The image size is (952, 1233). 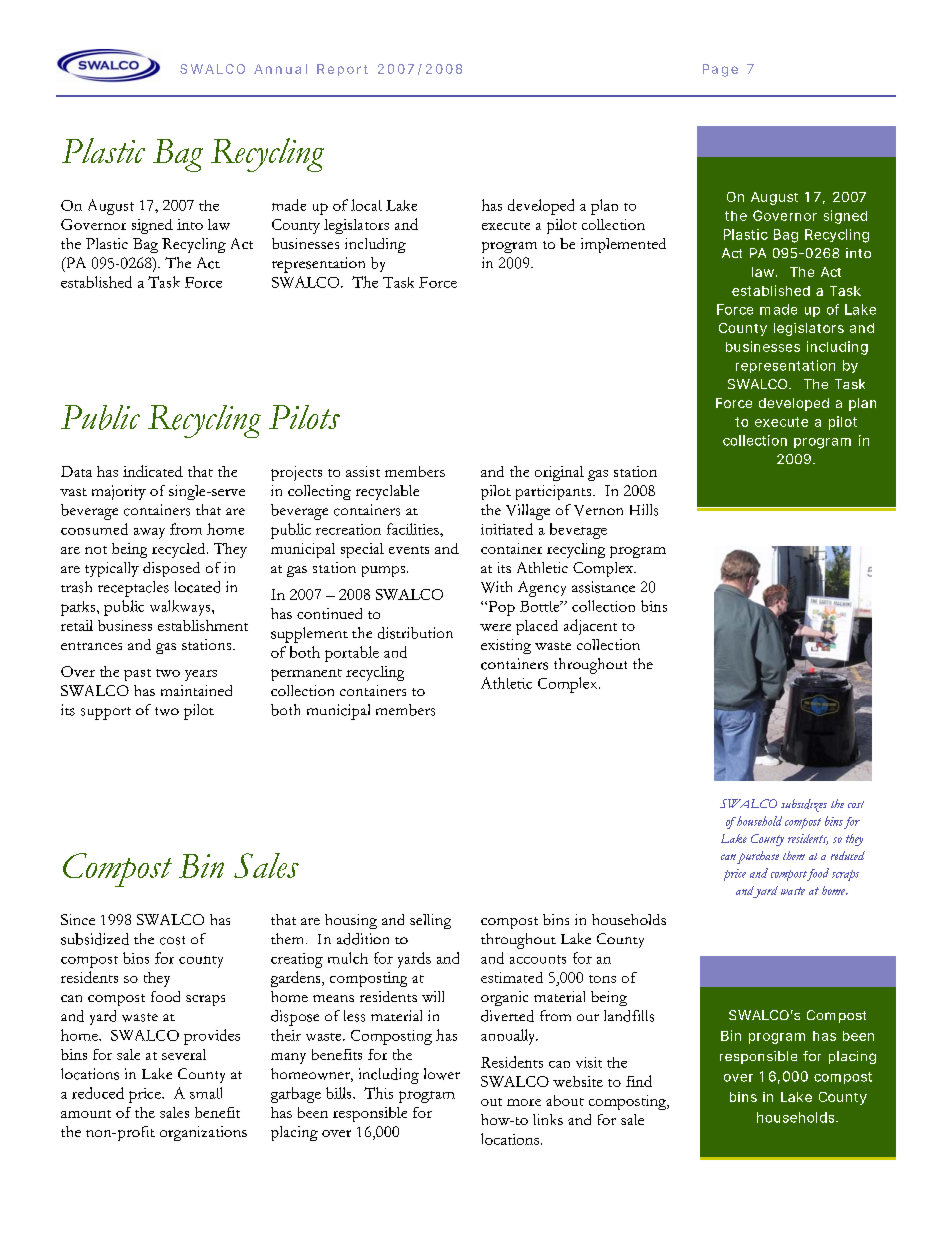 I want to click on local, so click(x=366, y=205).
